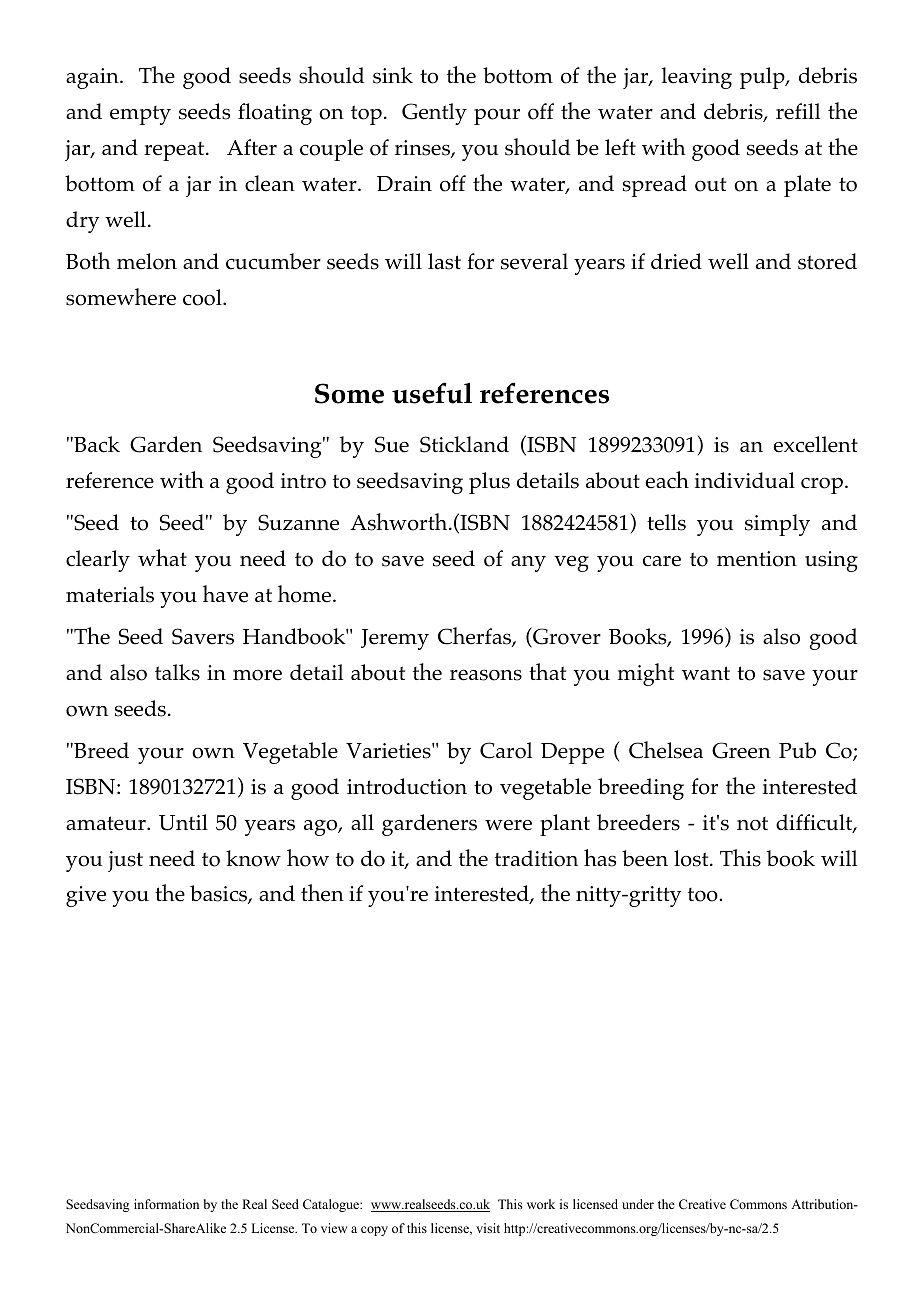  Describe the element at coordinates (486, 675) in the screenshot. I see `reasons` at that location.
